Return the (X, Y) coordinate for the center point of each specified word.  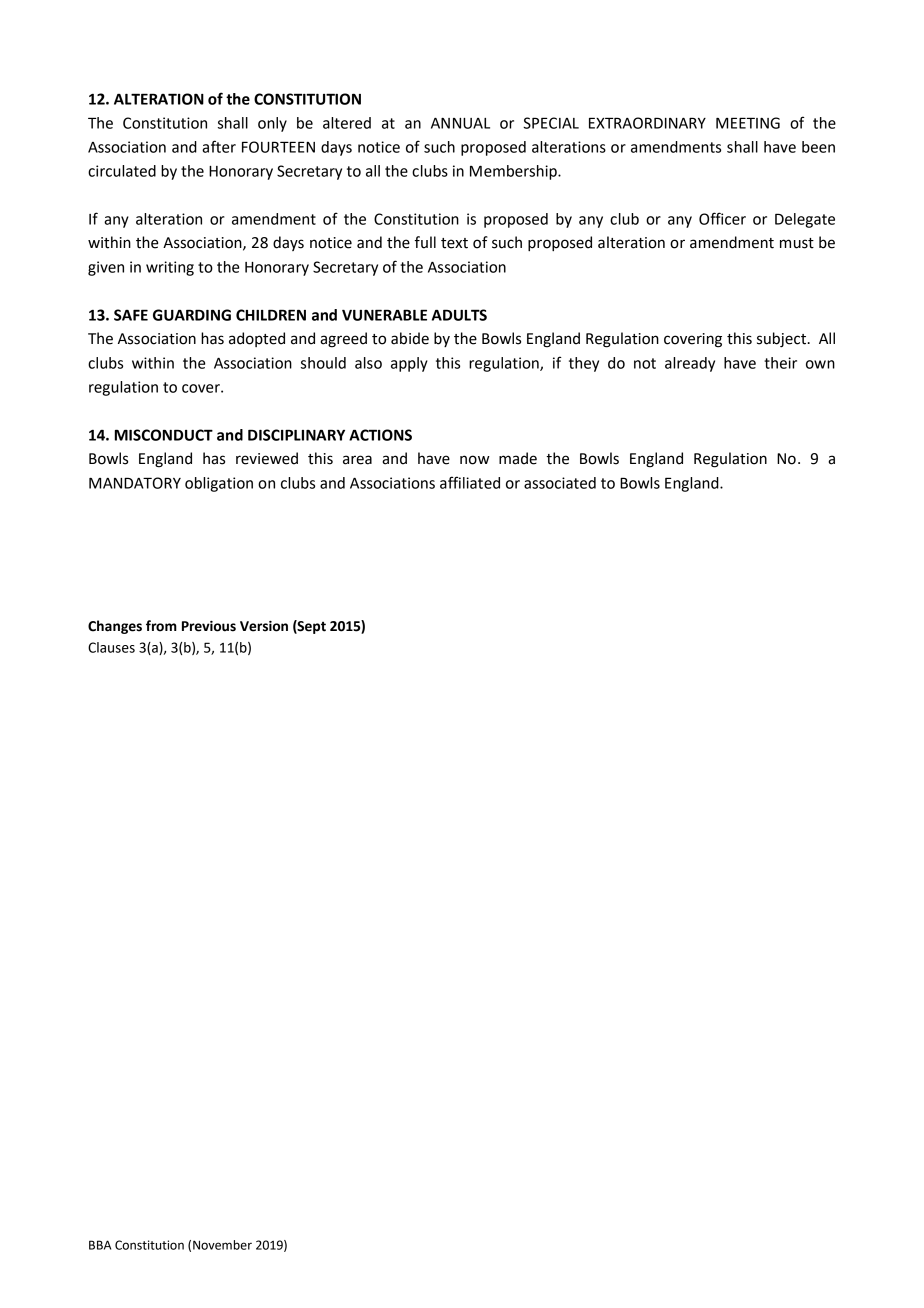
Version (264, 626)
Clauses (111, 647)
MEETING (748, 123)
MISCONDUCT (164, 435)
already (690, 364)
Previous (209, 626)
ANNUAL (460, 123)
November (222, 1245)
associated (560, 483)
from (161, 626)
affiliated (470, 482)
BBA (100, 1245)
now (475, 460)
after (219, 146)
